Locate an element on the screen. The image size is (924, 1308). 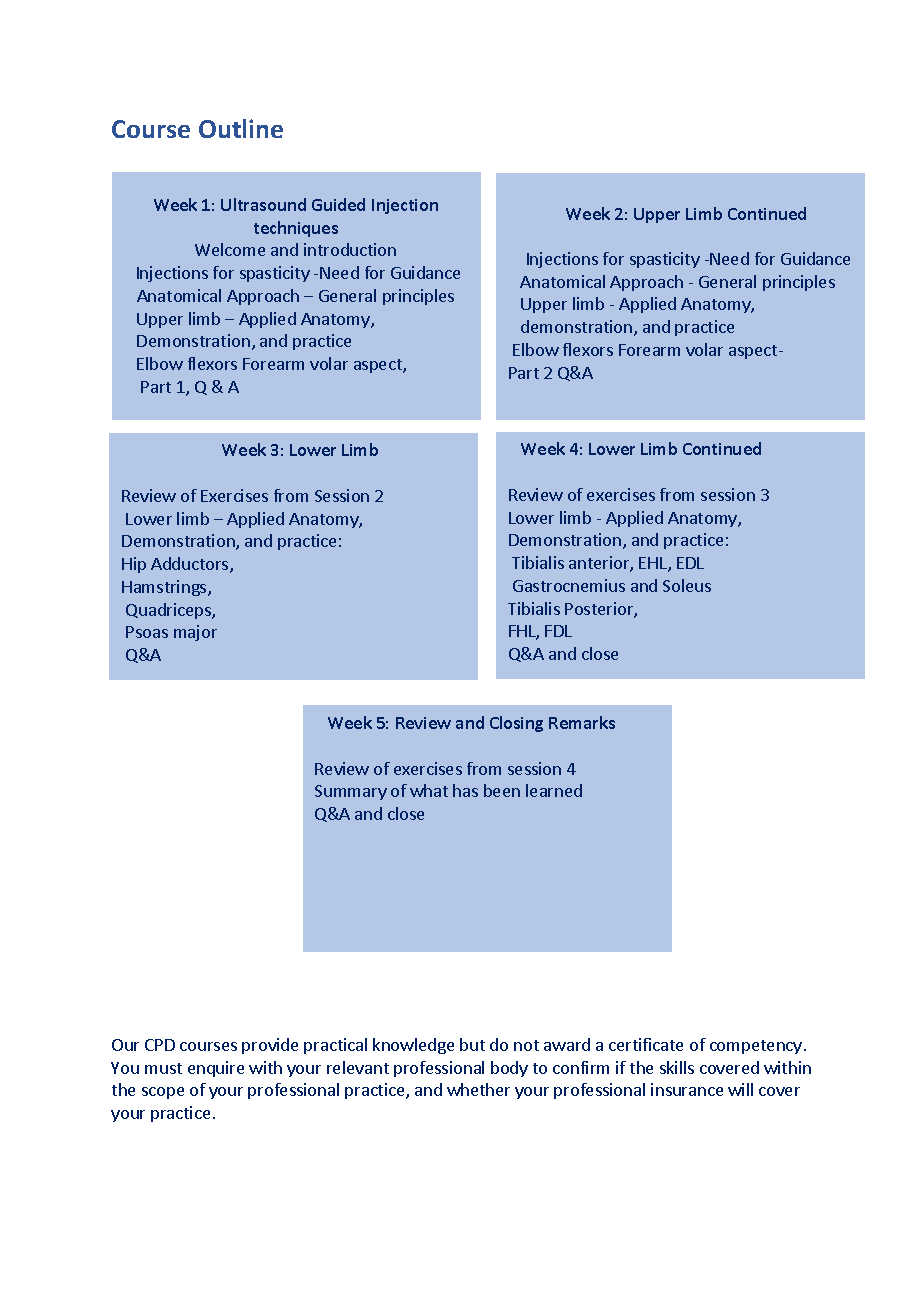
EDL is located at coordinates (690, 563).
